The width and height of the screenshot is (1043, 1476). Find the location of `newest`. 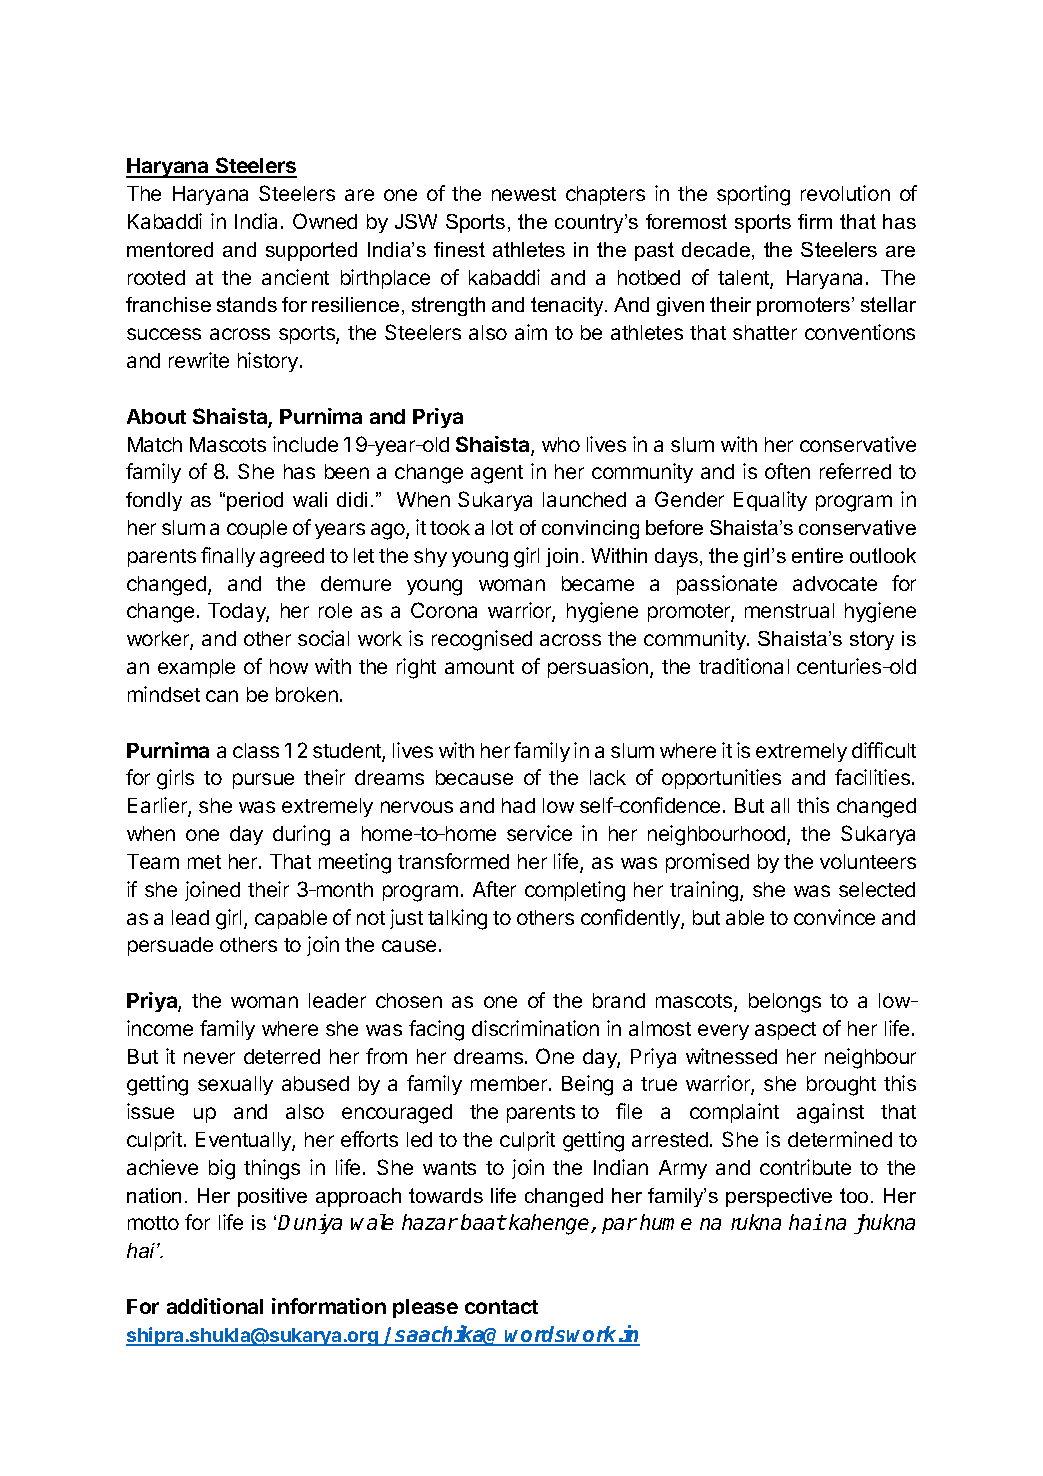

newest is located at coordinates (524, 194).
